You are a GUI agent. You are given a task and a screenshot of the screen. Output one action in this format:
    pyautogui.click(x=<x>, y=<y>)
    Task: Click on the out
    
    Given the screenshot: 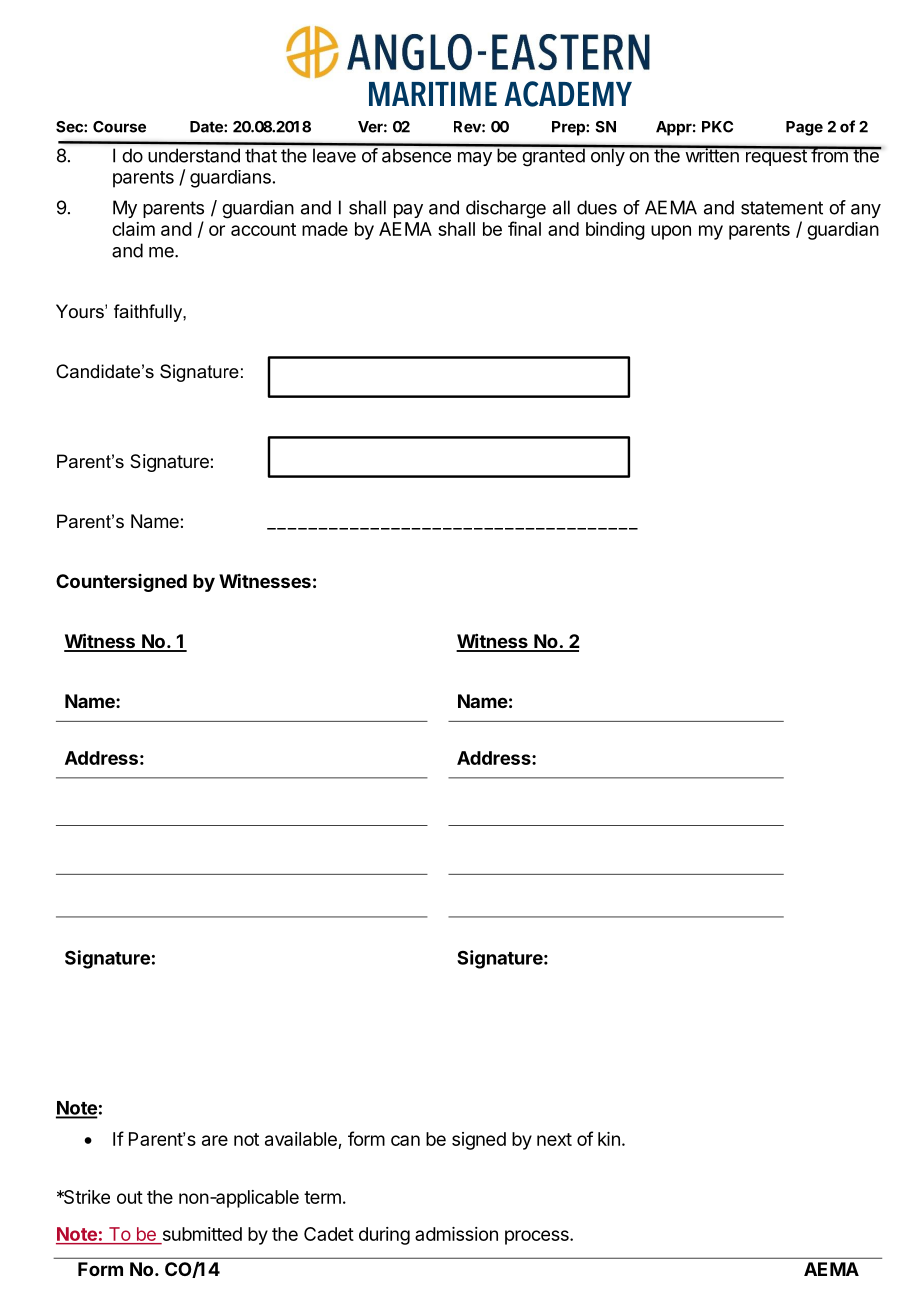 What is the action you would take?
    pyautogui.click(x=130, y=1197)
